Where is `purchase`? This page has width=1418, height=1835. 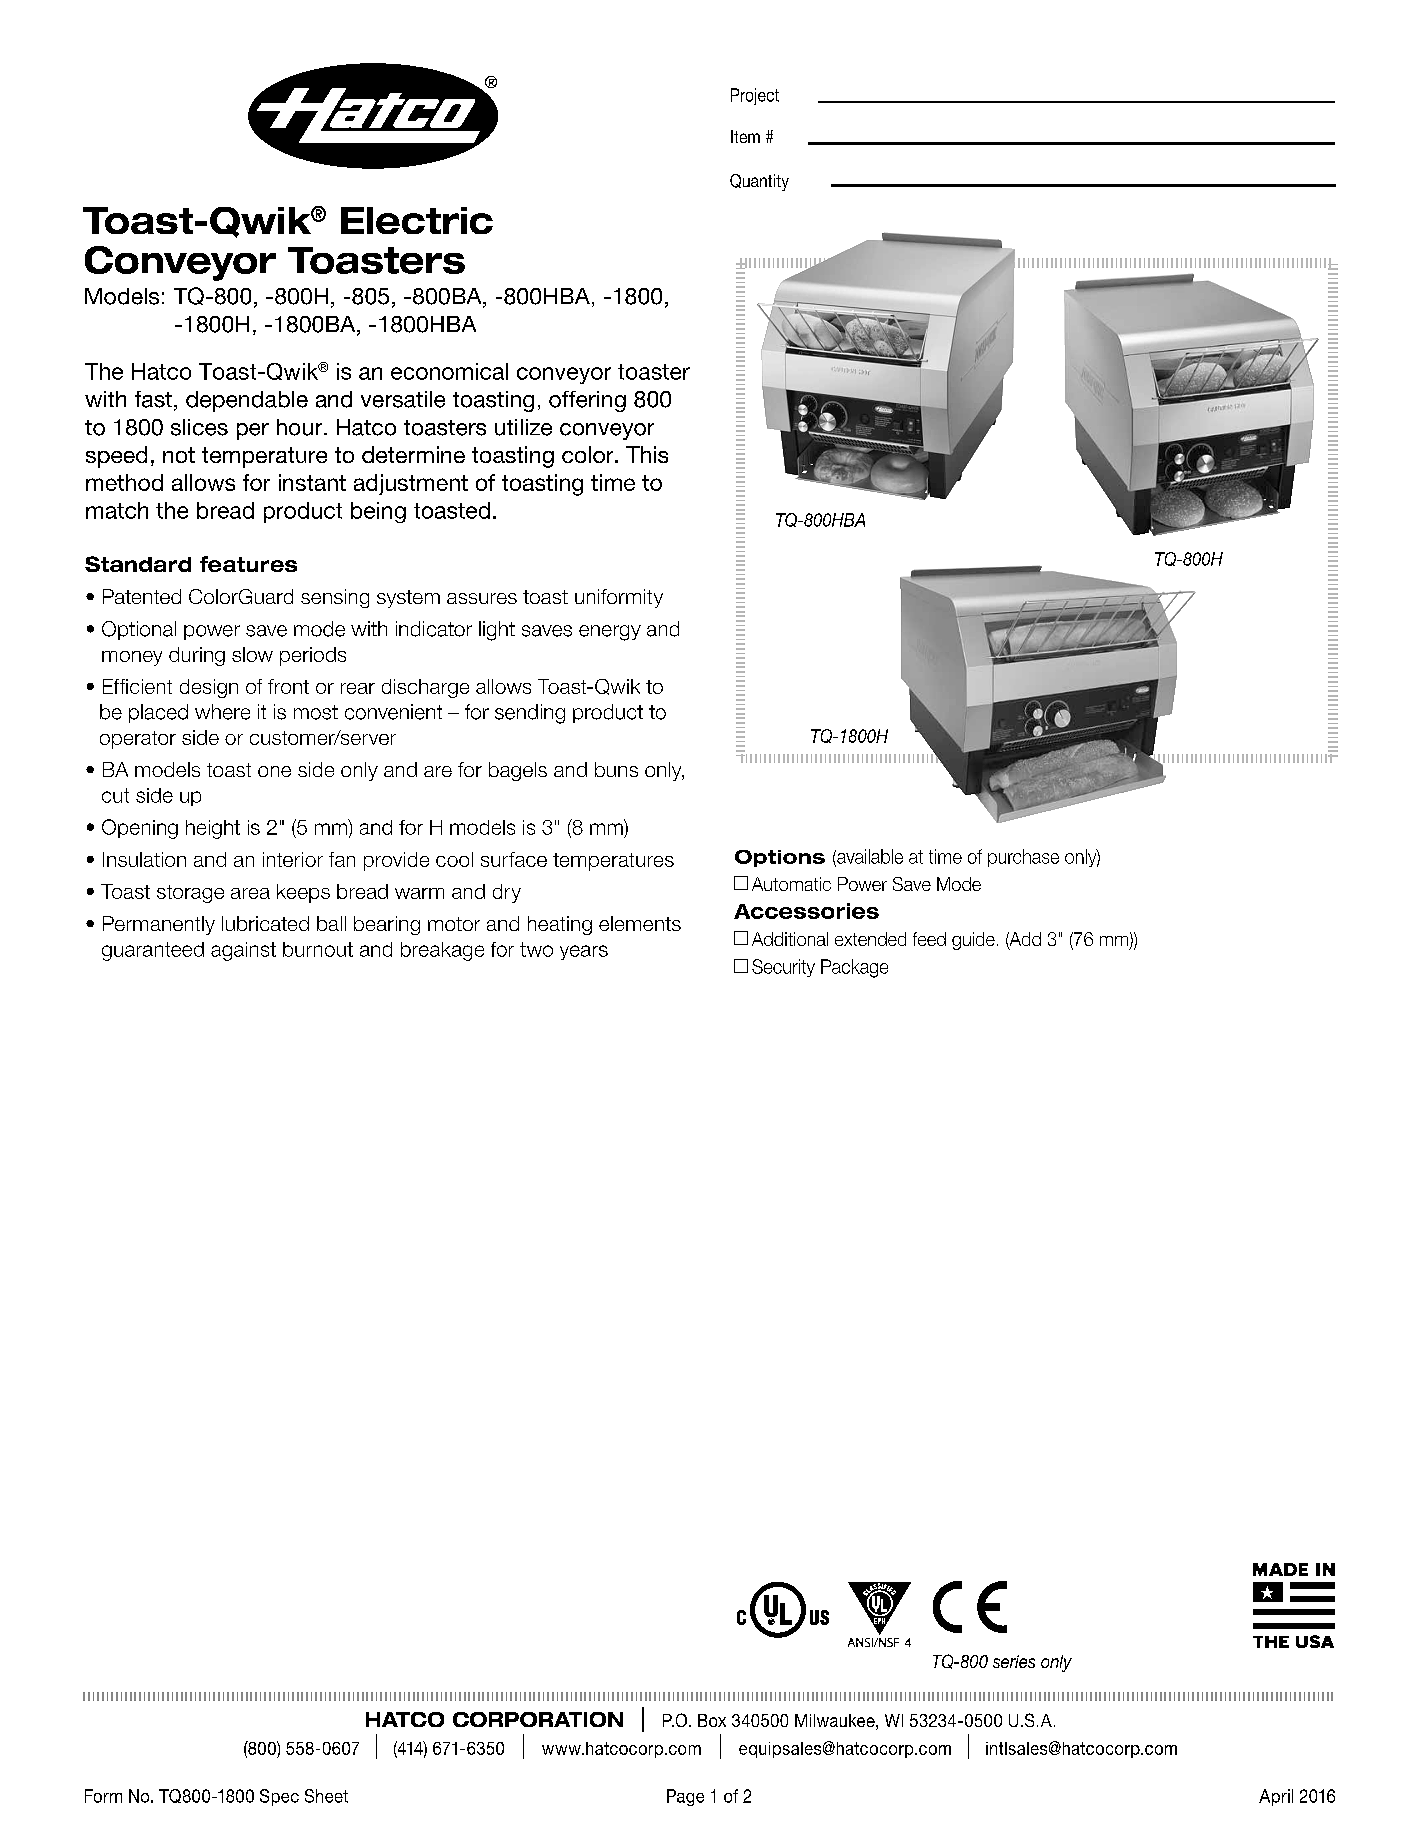
purchase is located at coordinates (1023, 858).
